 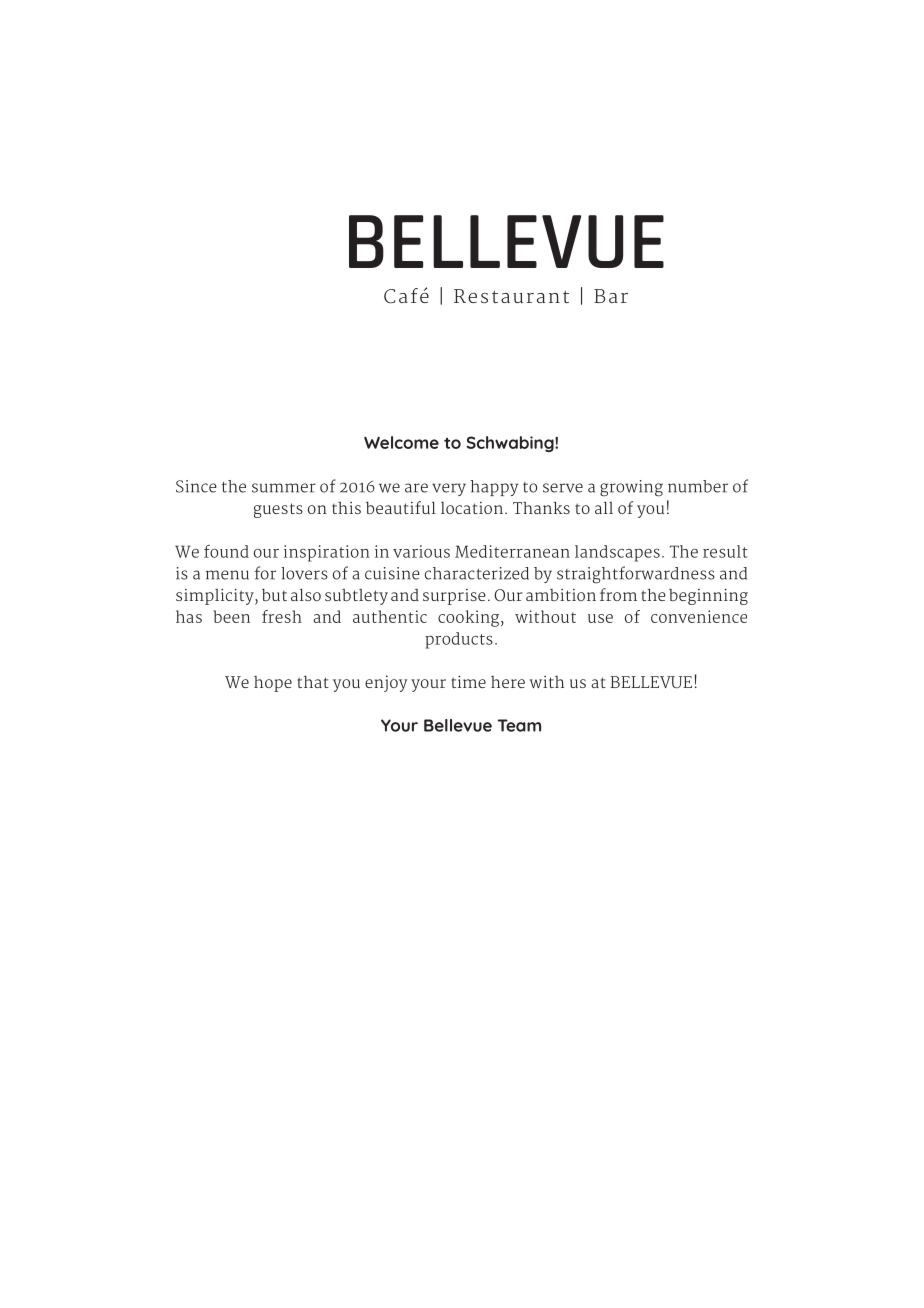 What do you see at coordinates (508, 682) in the screenshot?
I see `here` at bounding box center [508, 682].
